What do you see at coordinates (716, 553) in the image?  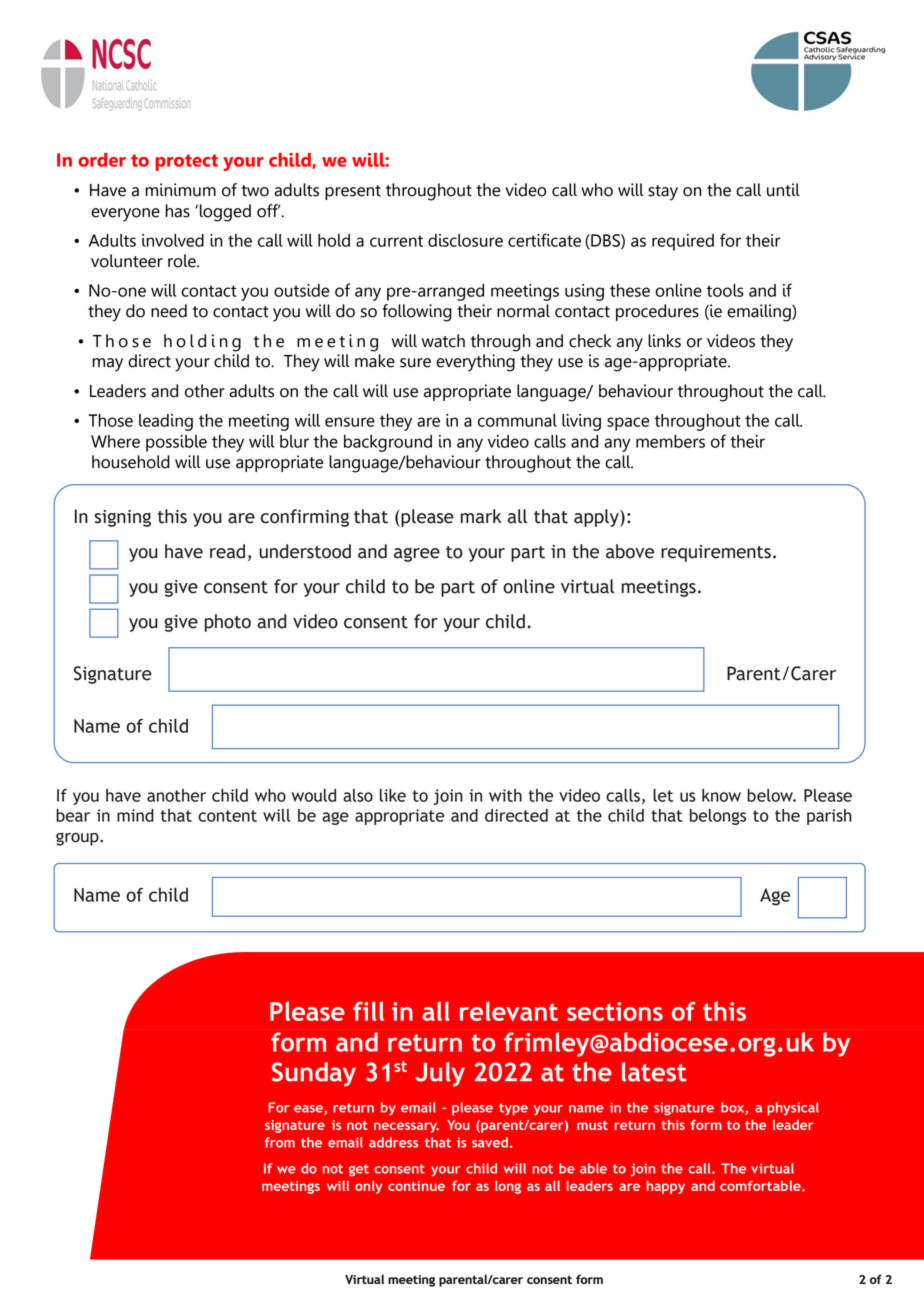 I see `requirements` at bounding box center [716, 553].
